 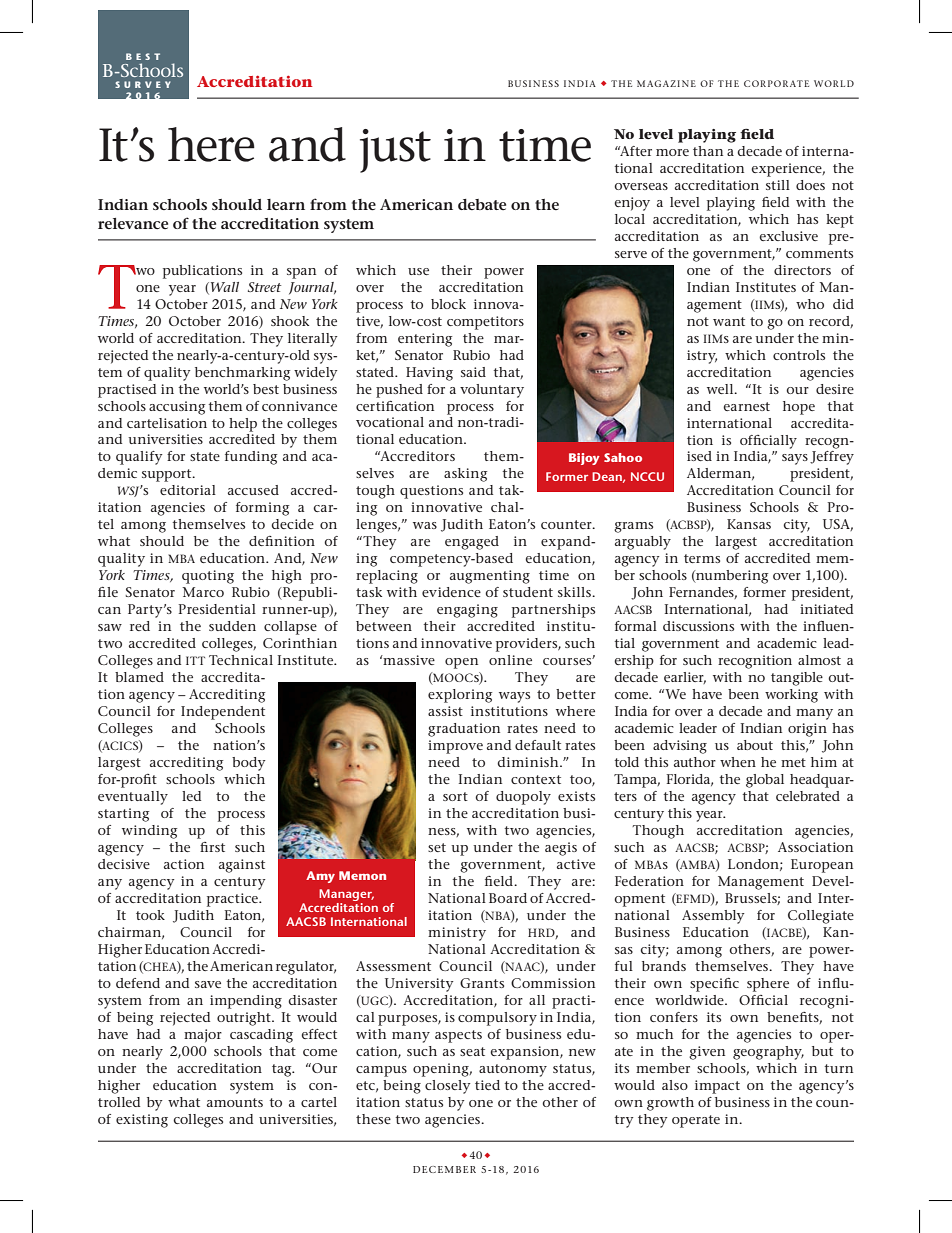 I want to click on editorial, so click(x=188, y=490).
